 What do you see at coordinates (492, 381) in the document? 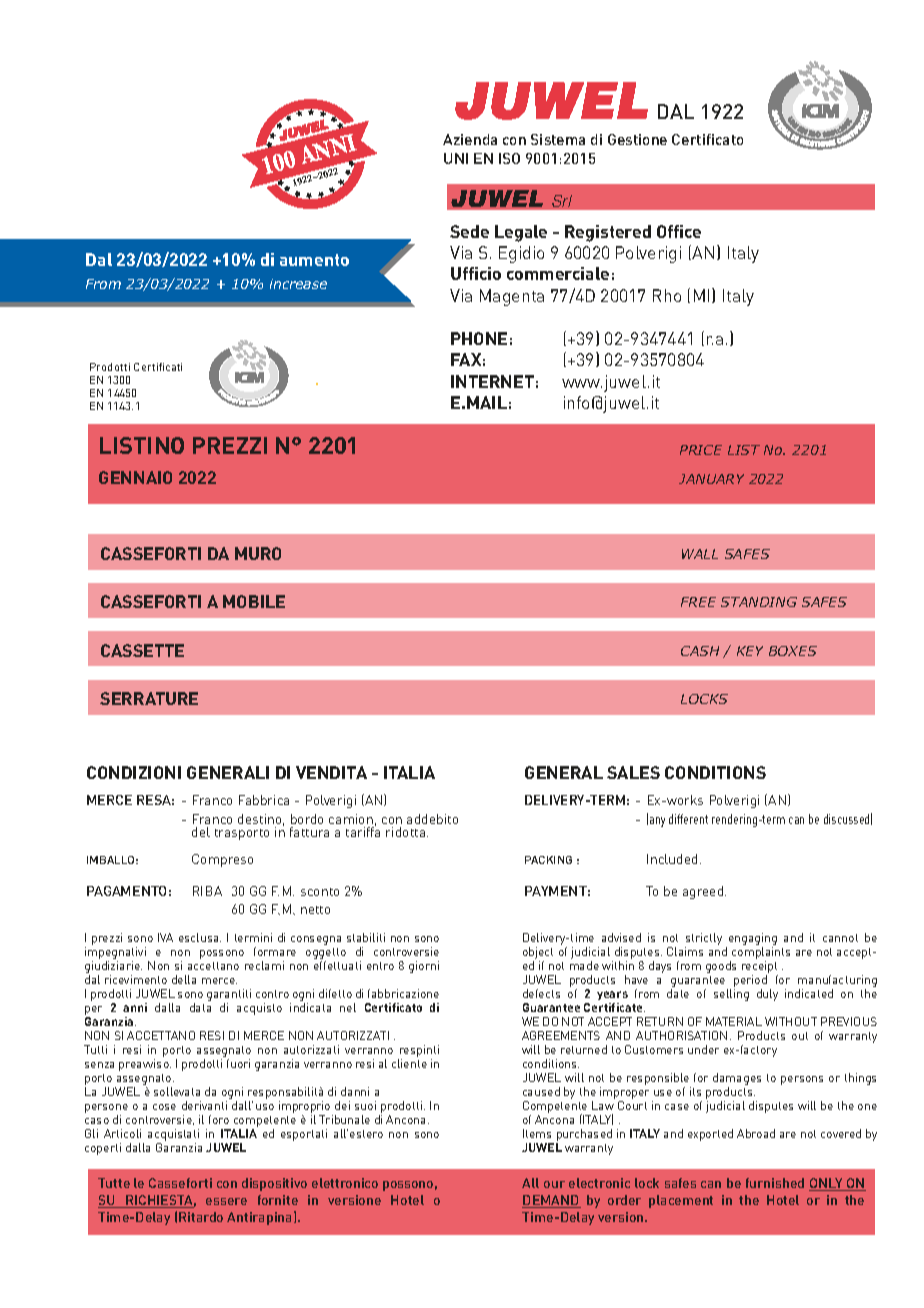
I see `INTERNET` at bounding box center [492, 381].
